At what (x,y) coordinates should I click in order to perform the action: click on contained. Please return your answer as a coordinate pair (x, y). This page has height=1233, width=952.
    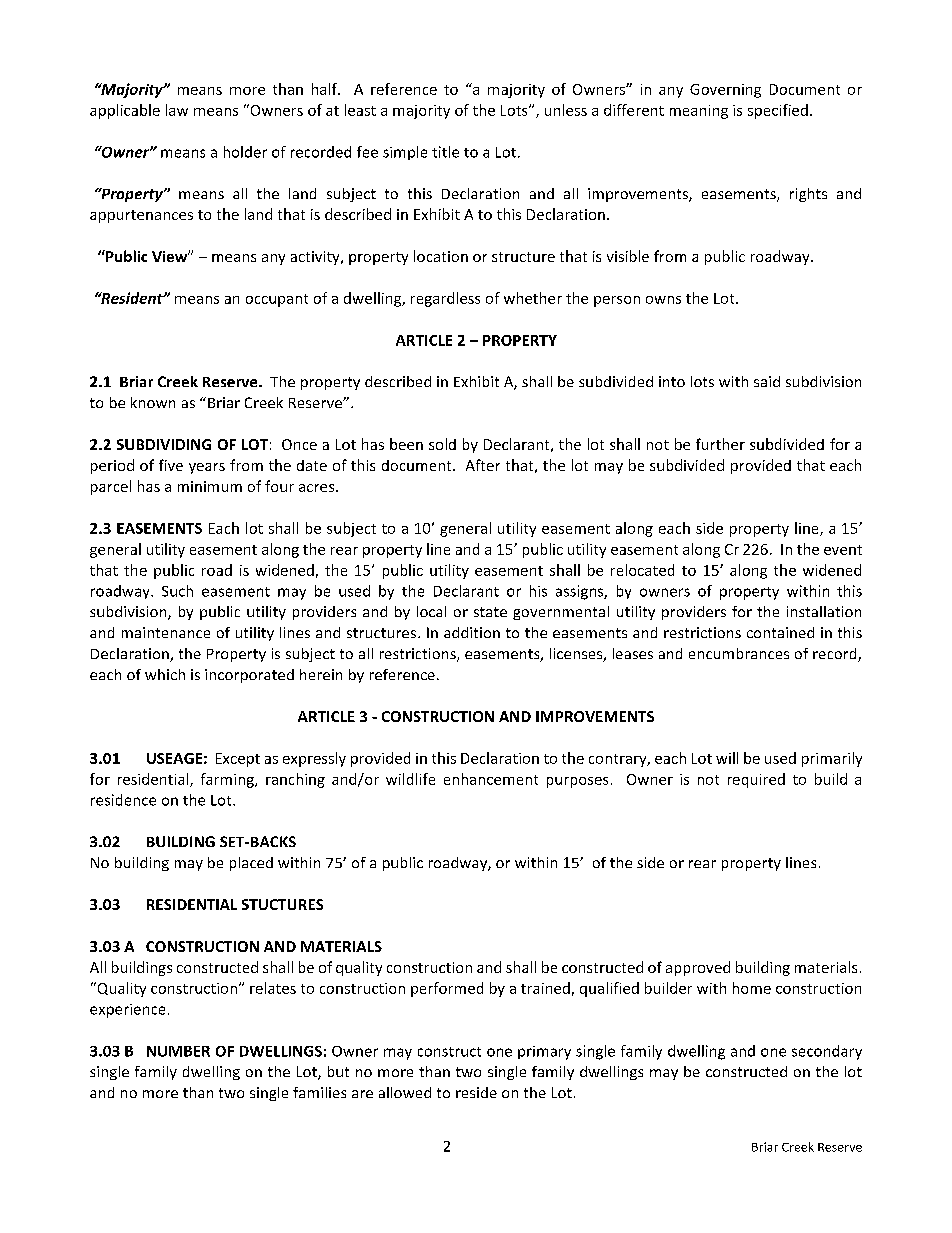
    Looking at the image, I should click on (780, 632).
